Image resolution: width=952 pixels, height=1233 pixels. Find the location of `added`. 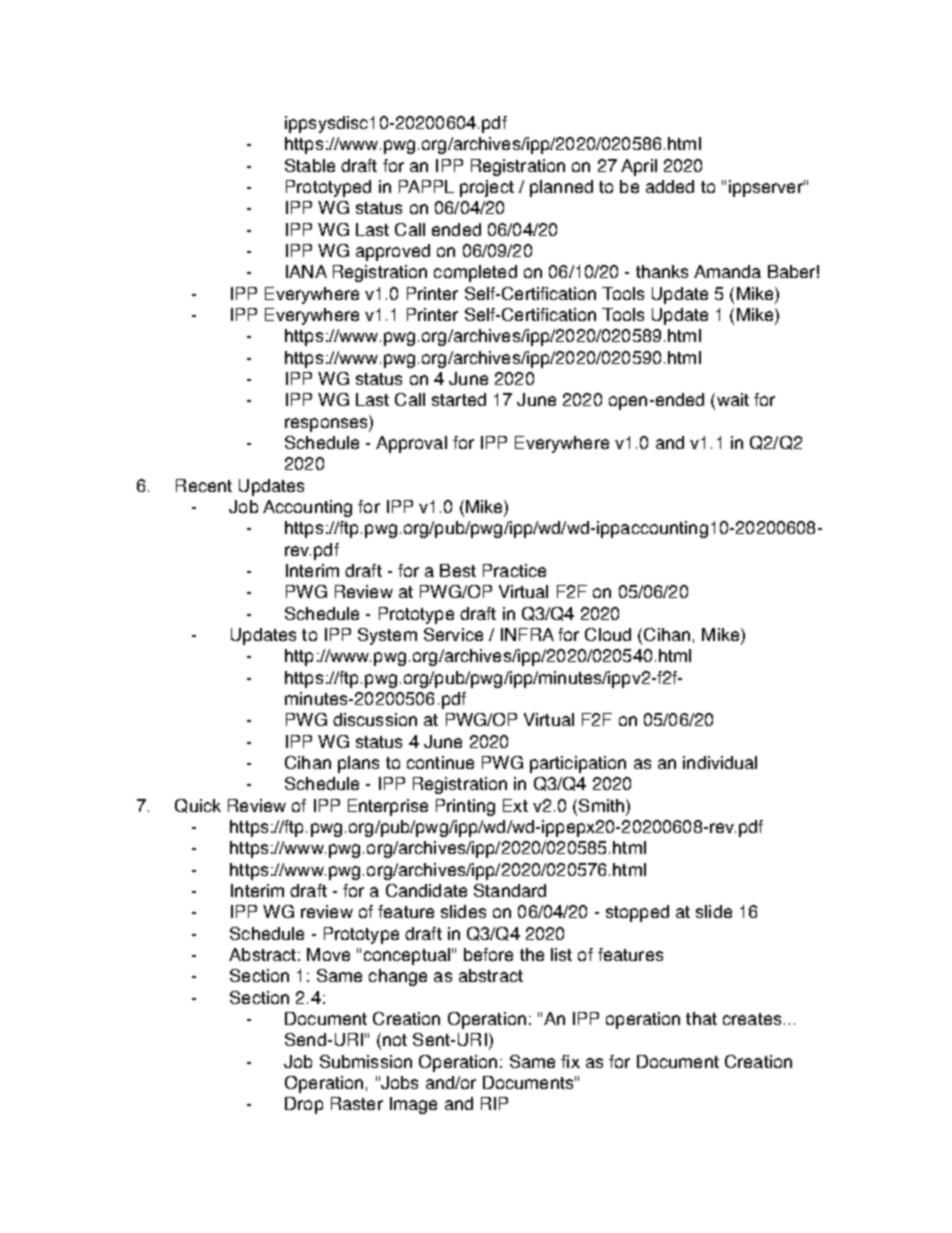

added is located at coordinates (670, 186).
